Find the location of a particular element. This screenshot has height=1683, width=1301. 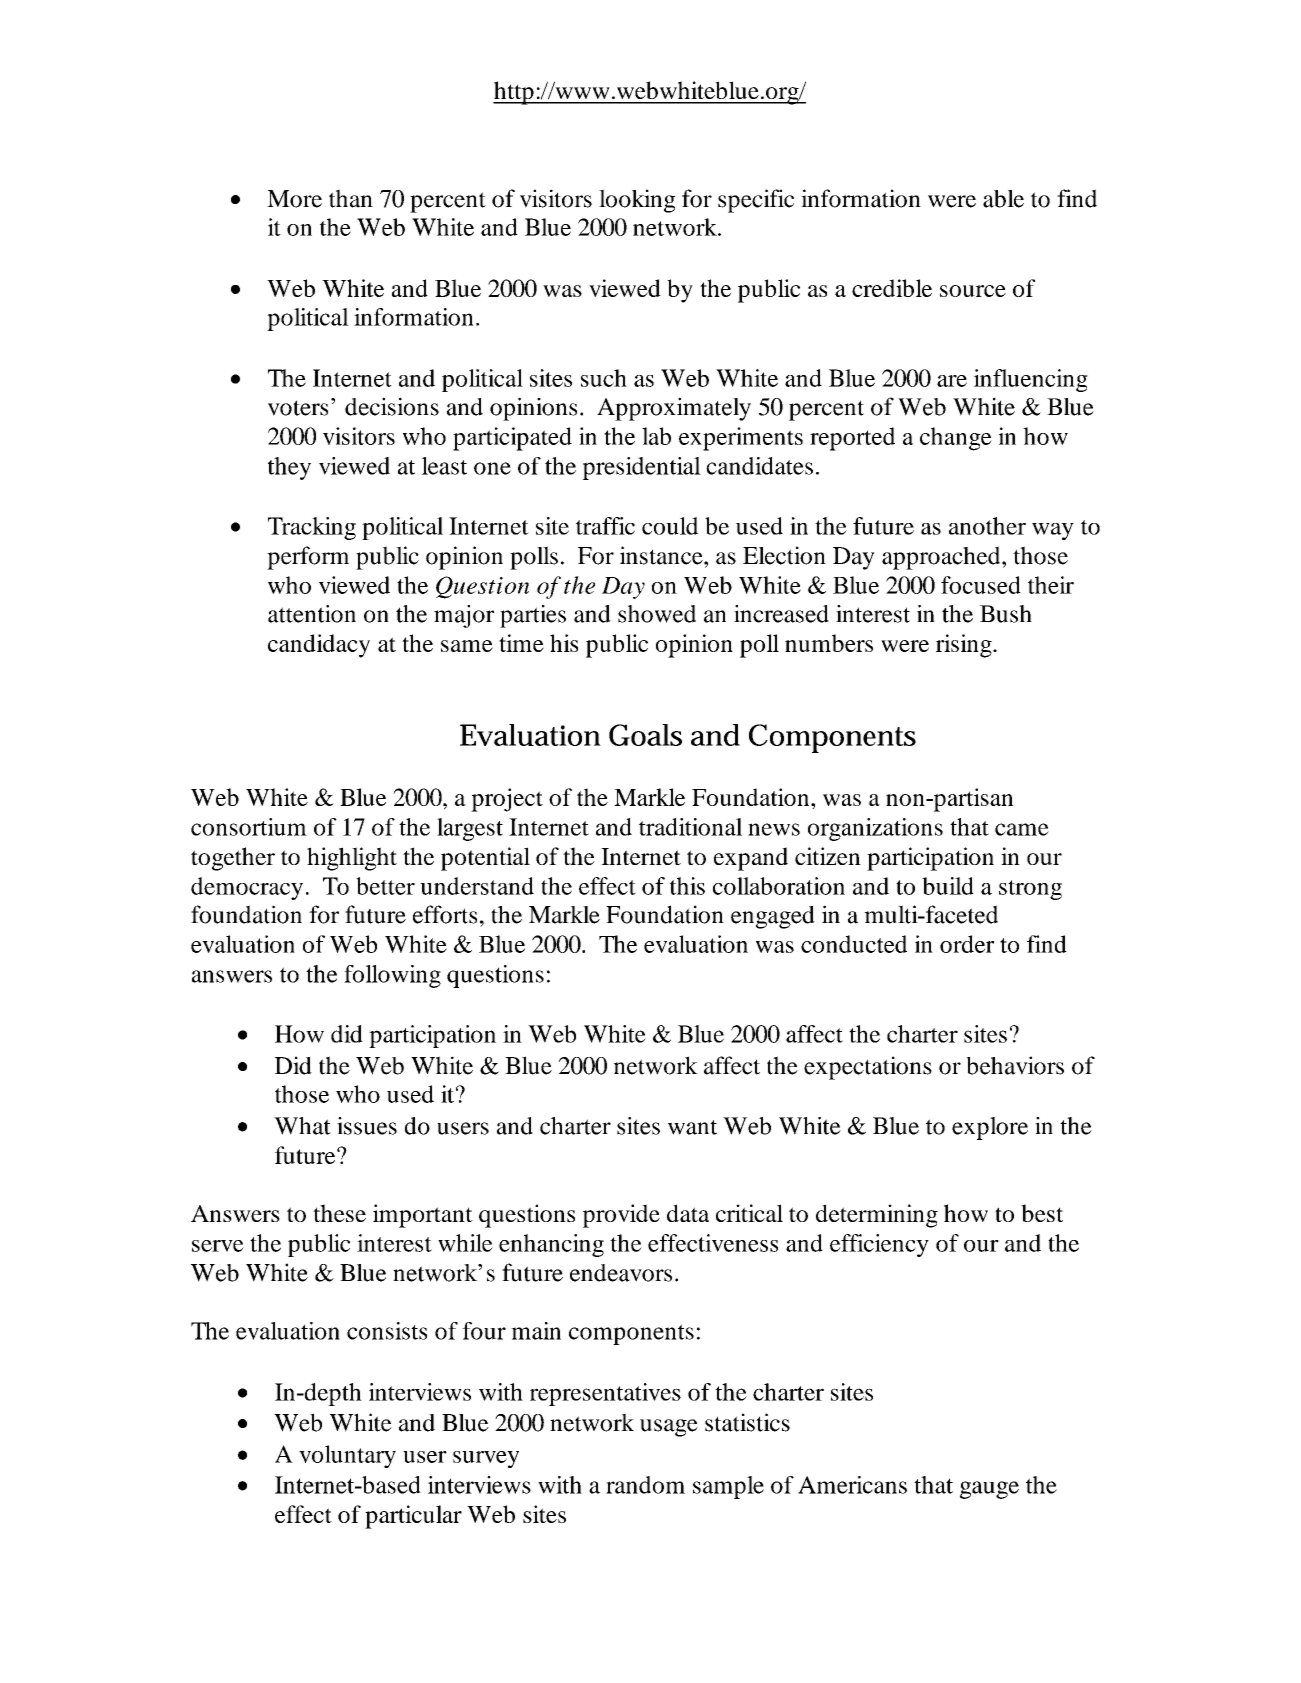

voluntary is located at coordinates (347, 1456).
